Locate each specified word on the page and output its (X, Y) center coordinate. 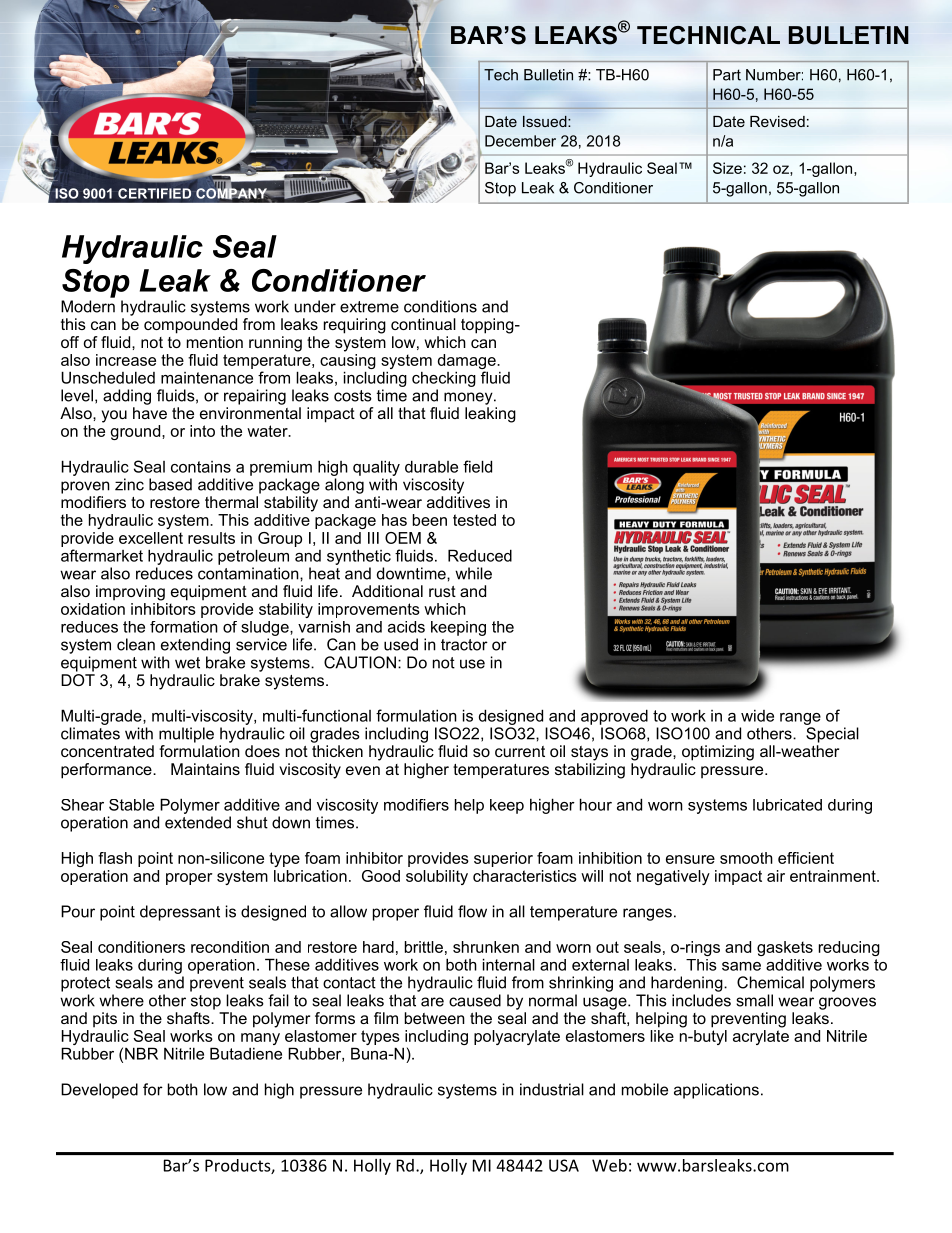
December (520, 141)
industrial (552, 1089)
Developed (99, 1091)
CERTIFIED (154, 193)
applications (716, 1091)
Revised (777, 121)
